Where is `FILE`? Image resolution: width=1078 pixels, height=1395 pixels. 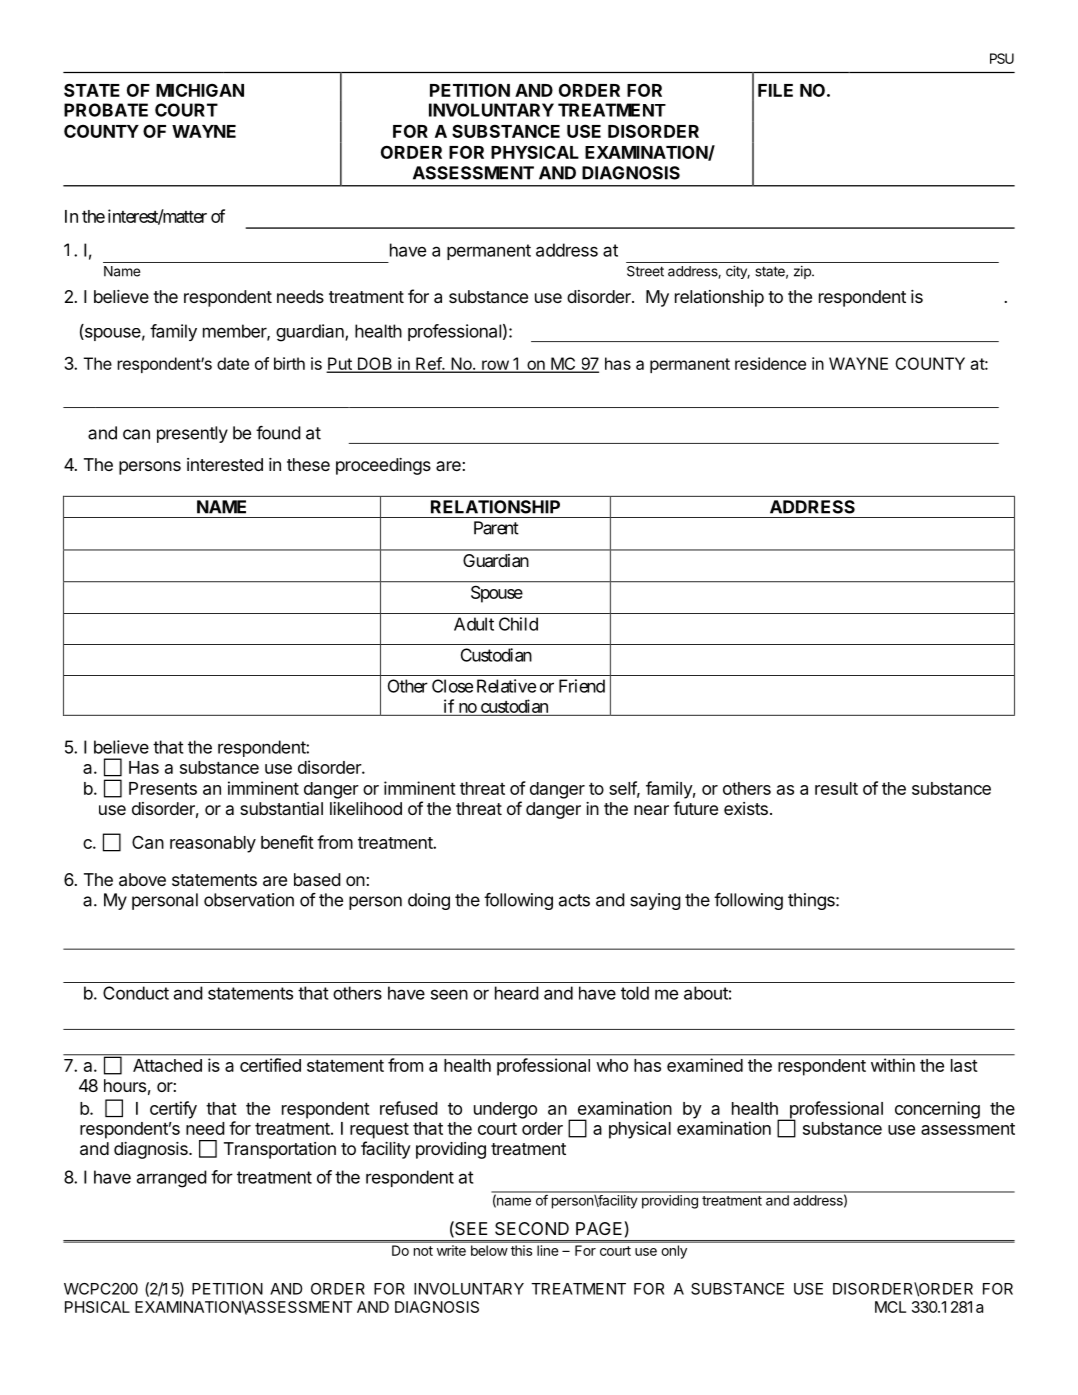
FILE is located at coordinates (775, 90).
